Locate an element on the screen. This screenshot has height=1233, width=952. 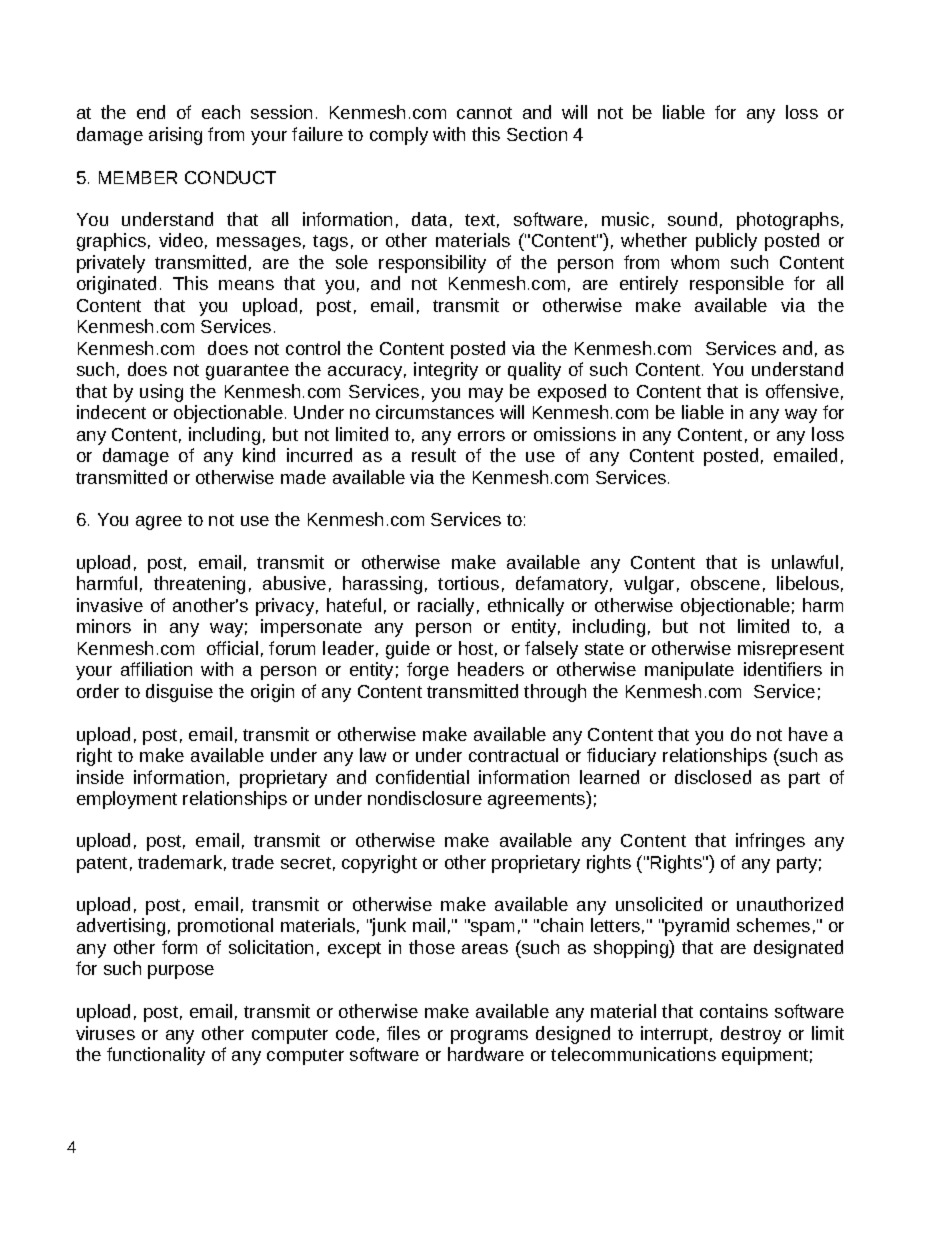
obscene is located at coordinates (725, 583).
